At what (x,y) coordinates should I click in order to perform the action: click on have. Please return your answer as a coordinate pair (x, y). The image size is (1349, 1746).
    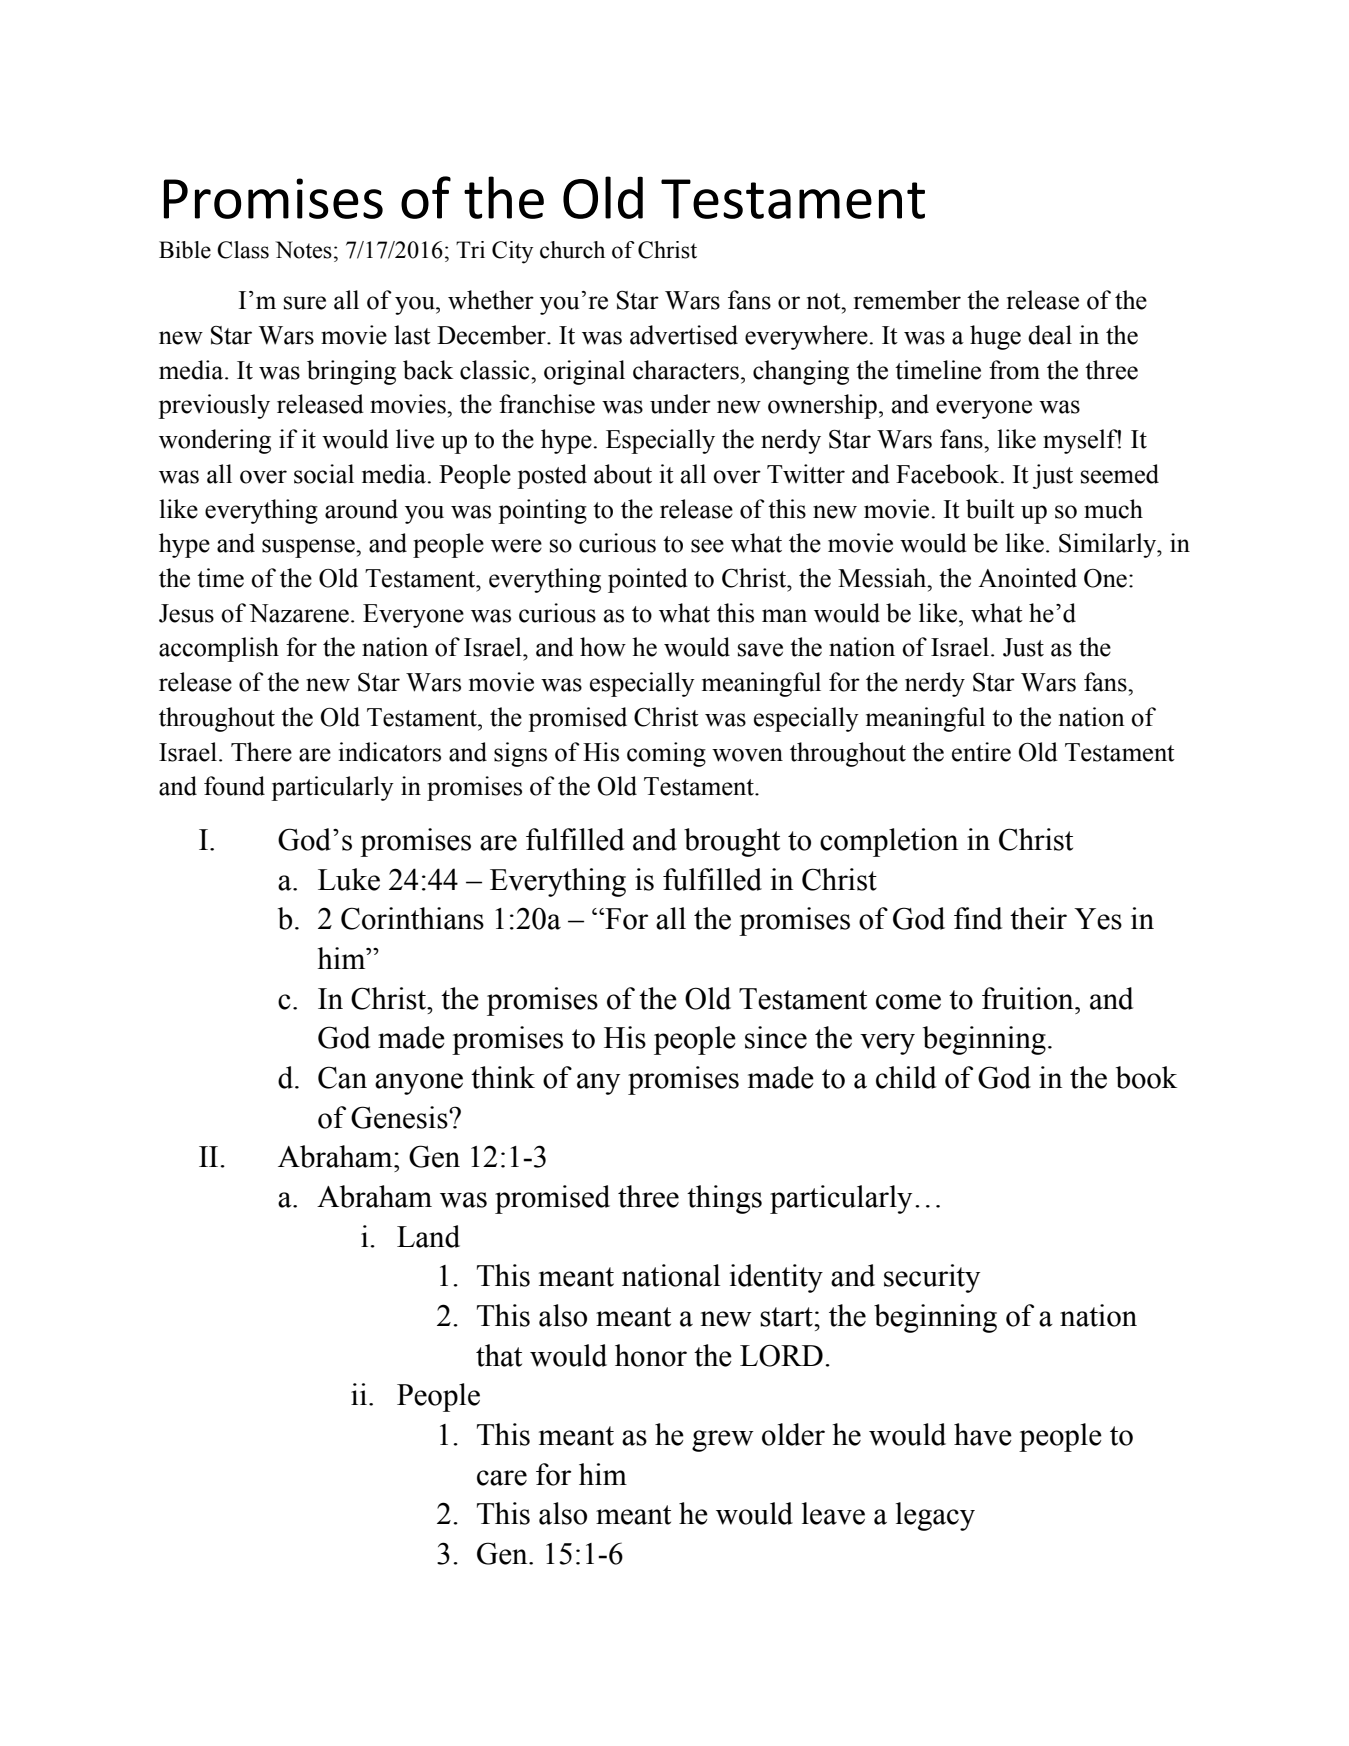
    Looking at the image, I should click on (983, 1434).
